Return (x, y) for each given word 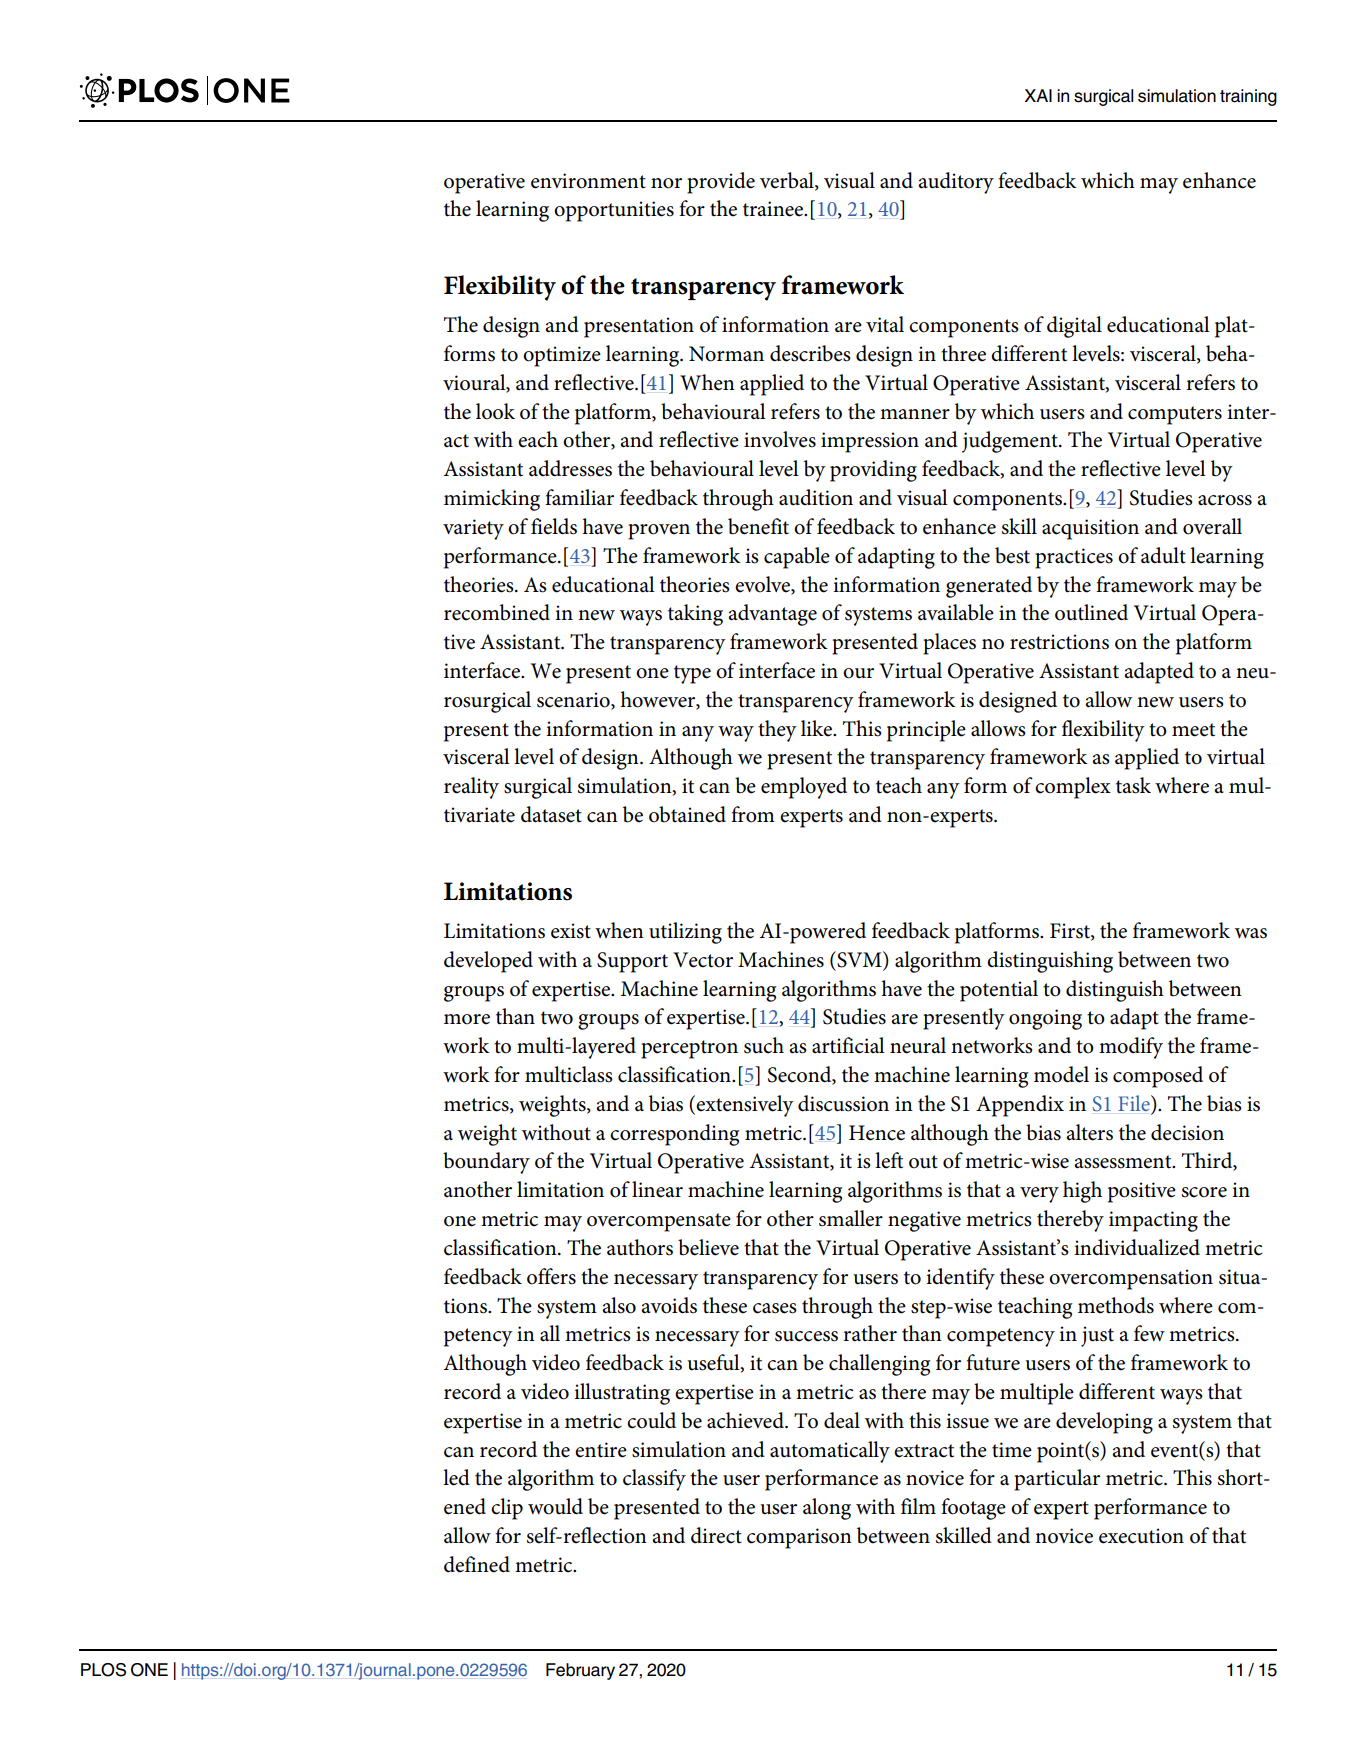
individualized (1137, 1247)
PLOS (103, 1670)
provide (721, 183)
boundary (486, 1163)
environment (588, 181)
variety (473, 529)
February (580, 1671)
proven (659, 532)
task (1133, 785)
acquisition (1090, 529)
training (1248, 97)
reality (471, 788)
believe (708, 1247)
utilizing (685, 933)
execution (1141, 1536)
